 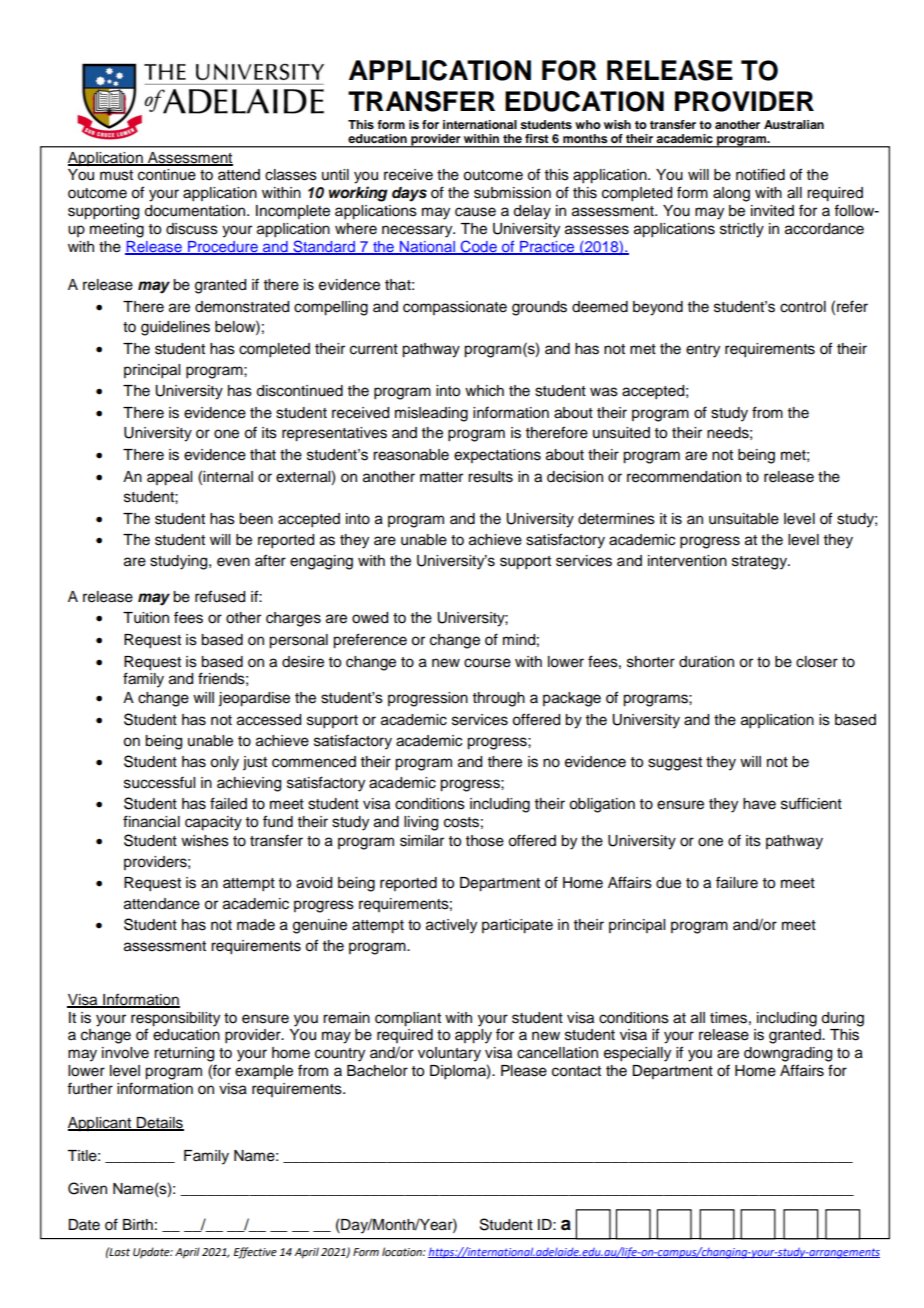 I want to click on location, so click(x=403, y=1251).
